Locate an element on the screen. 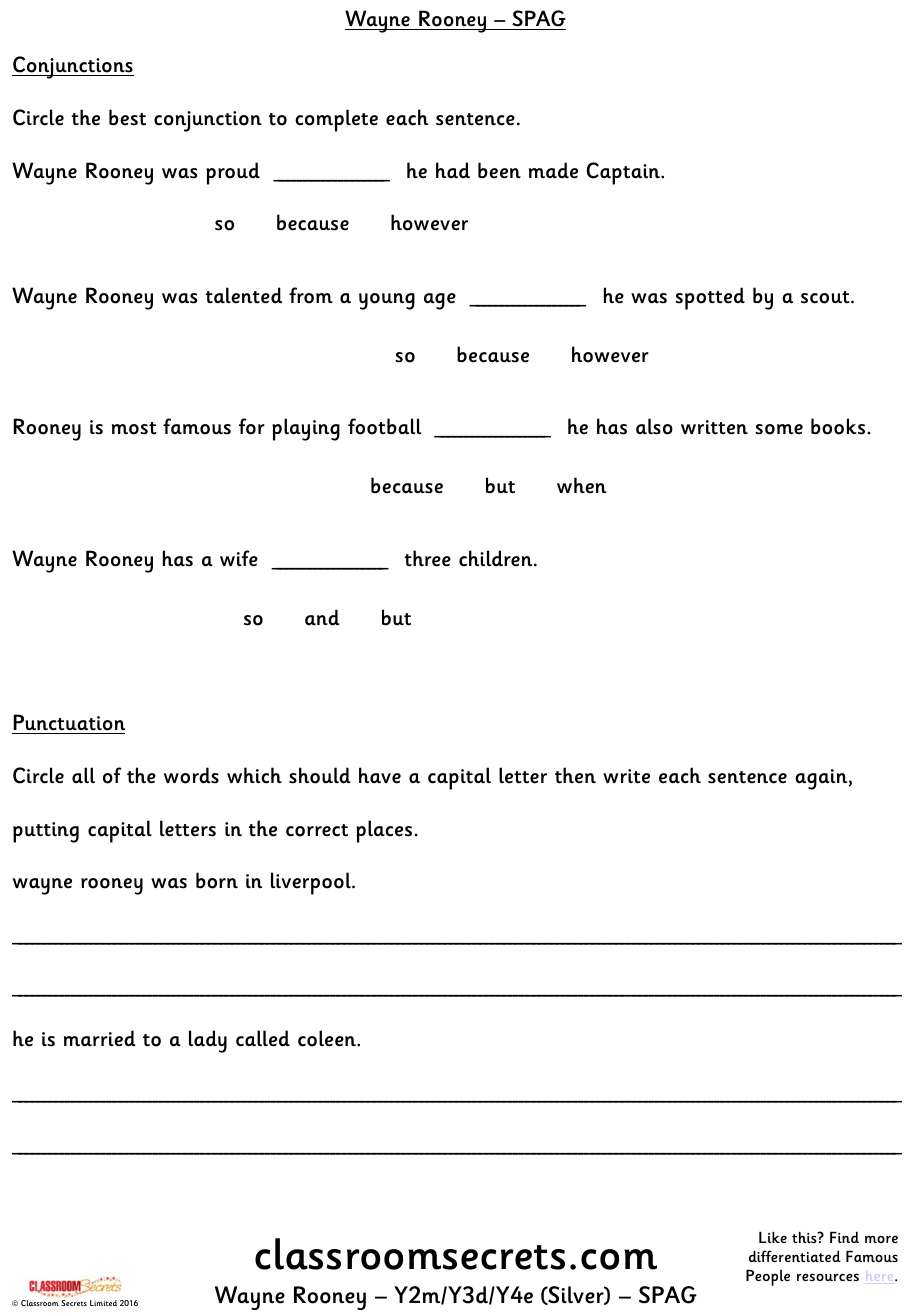 The height and width of the screenshot is (1316, 911). Punctuation is located at coordinates (69, 722).
